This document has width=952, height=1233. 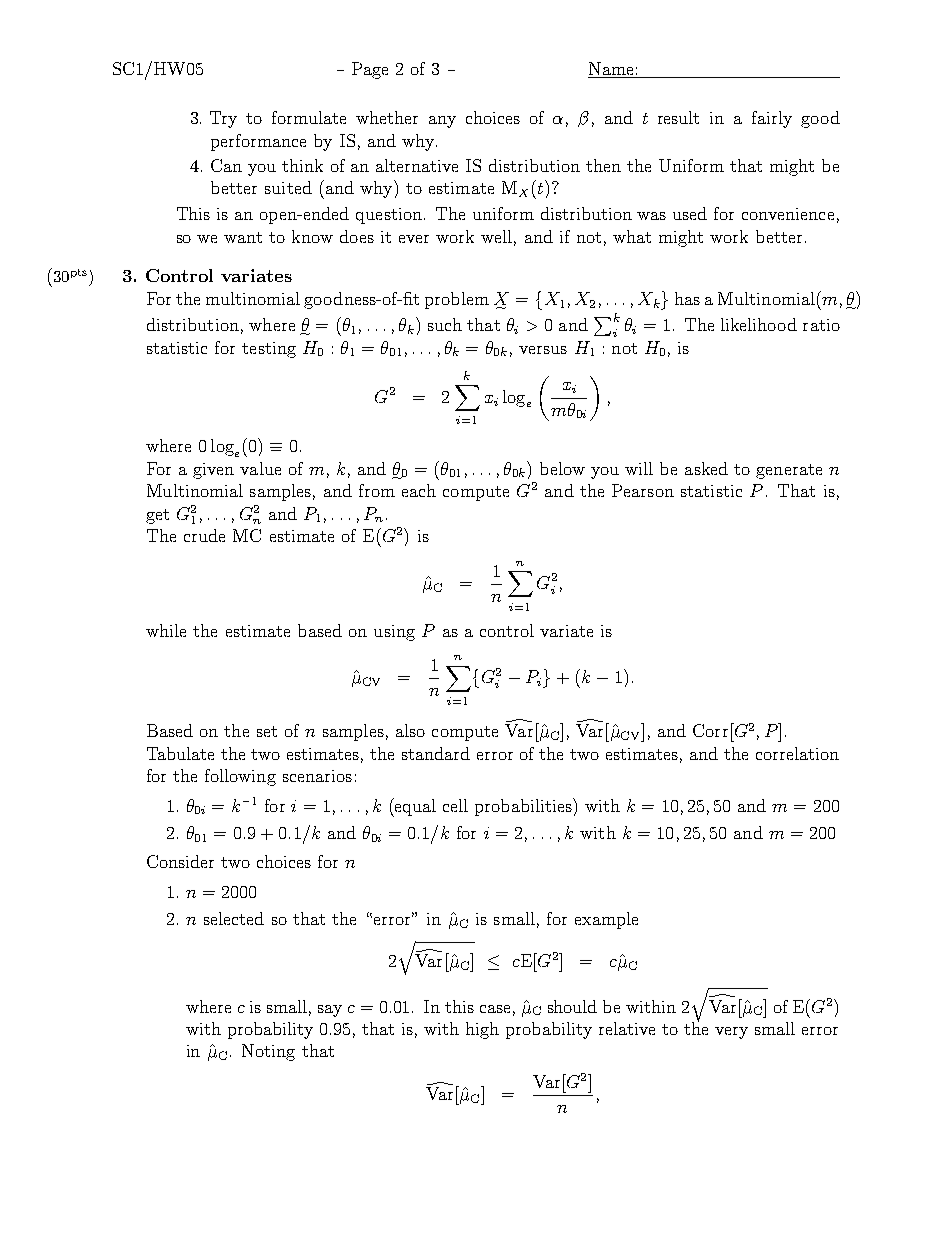 What do you see at coordinates (789, 471) in the document?
I see `generate` at bounding box center [789, 471].
